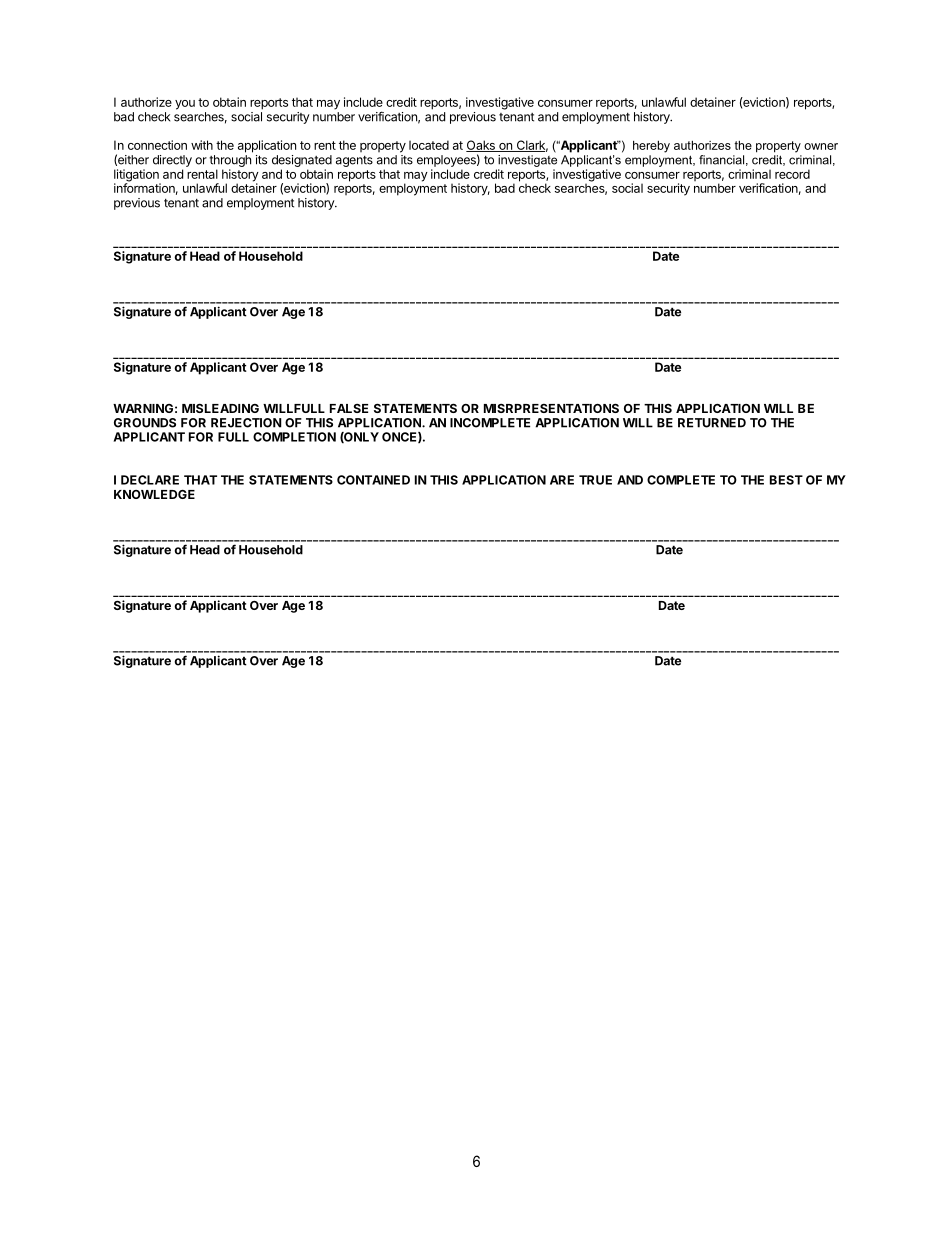  I want to click on you, so click(185, 105).
